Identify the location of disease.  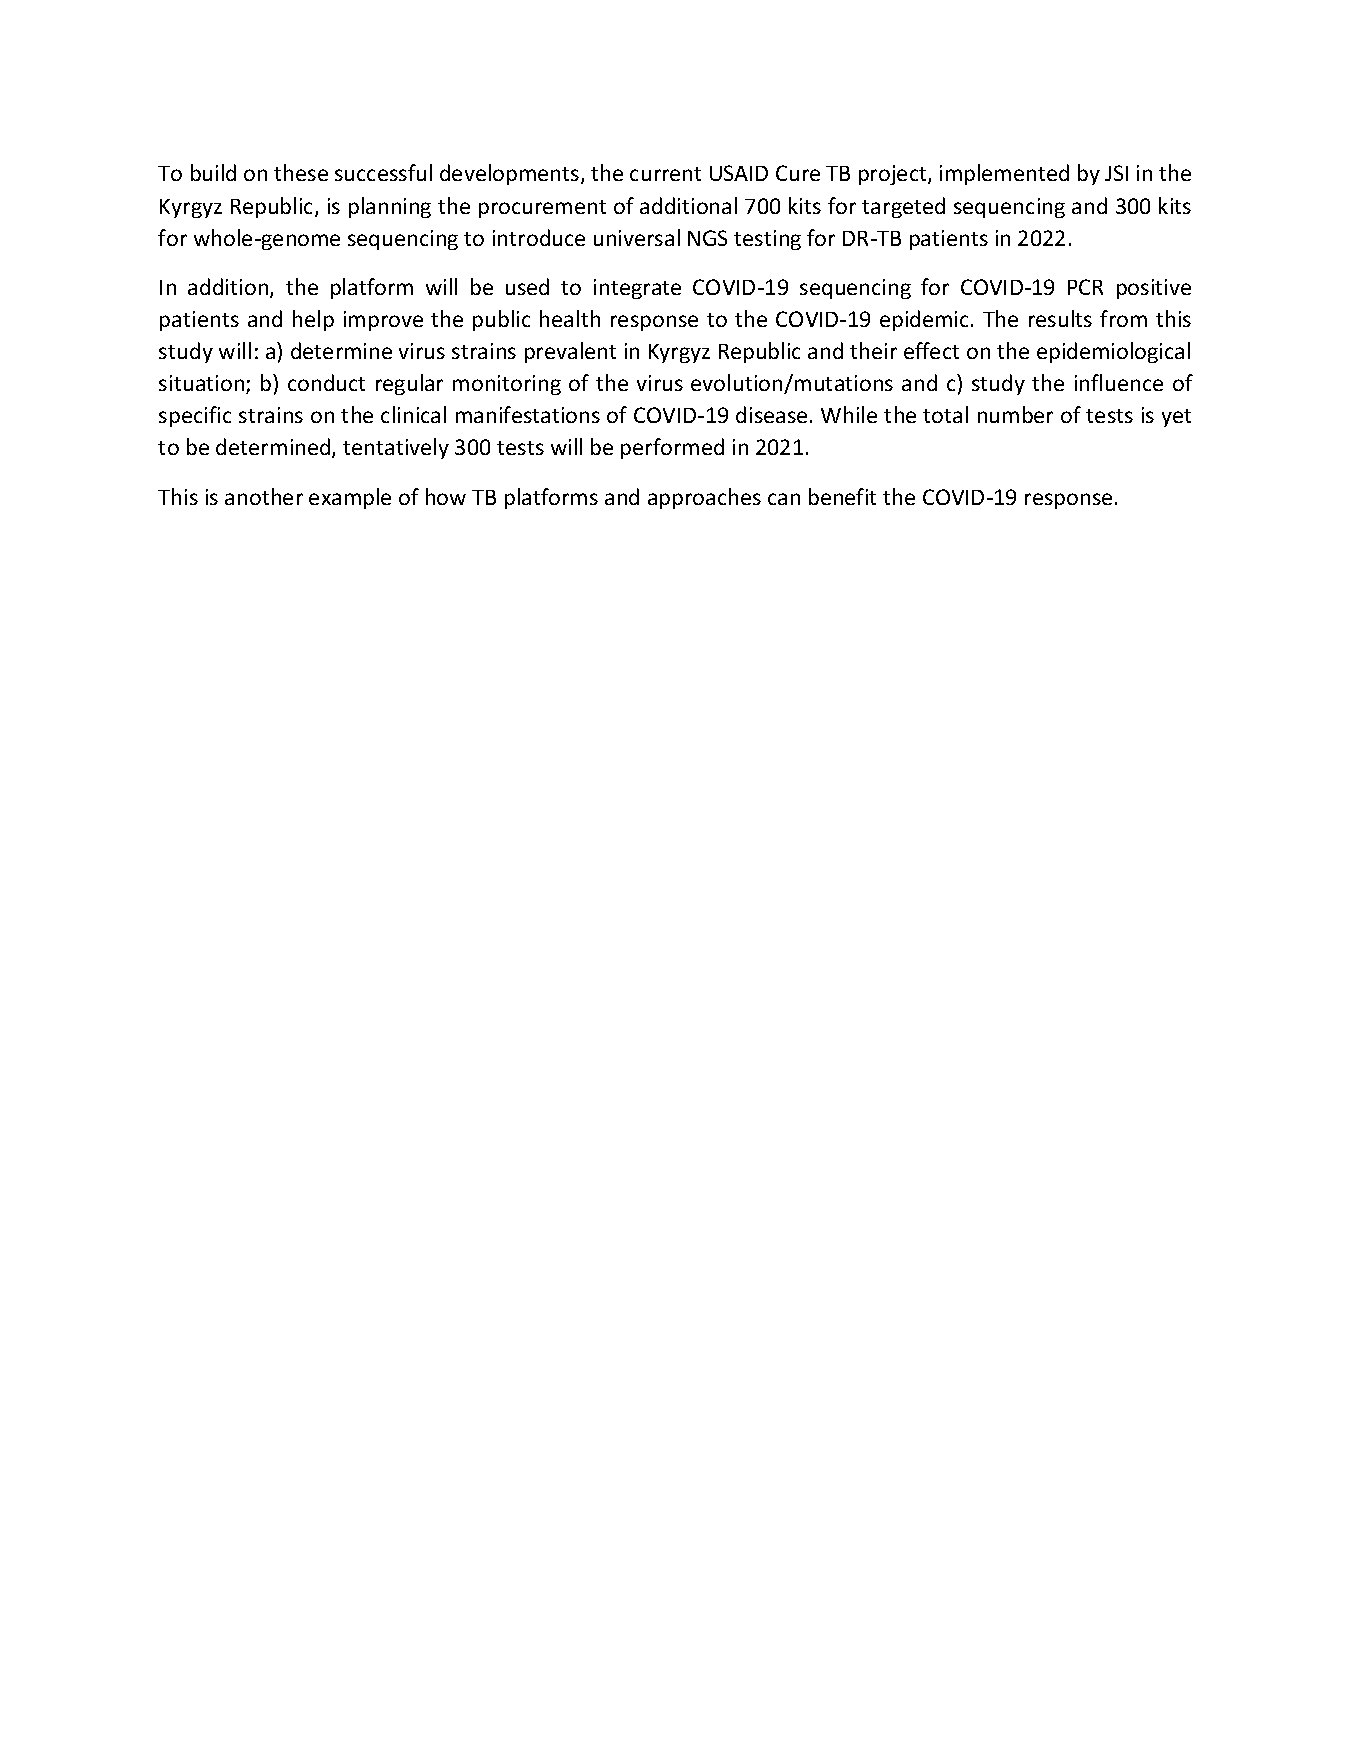
(771, 414).
